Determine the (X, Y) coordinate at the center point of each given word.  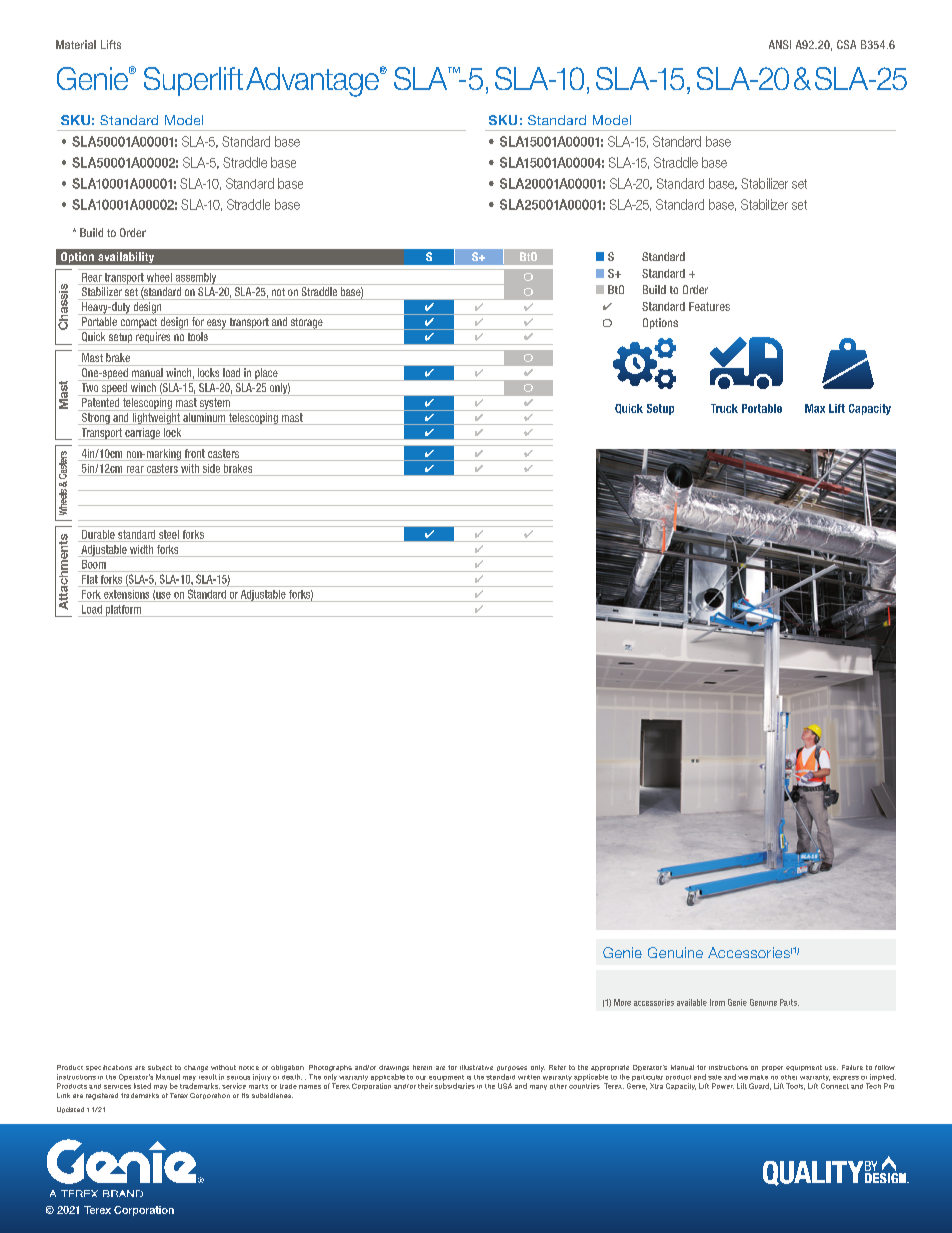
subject (160, 1068)
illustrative (476, 1067)
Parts (789, 1002)
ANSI (780, 44)
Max (815, 408)
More (622, 1002)
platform (123, 611)
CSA (846, 44)
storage (306, 324)
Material (76, 44)
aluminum (204, 419)
